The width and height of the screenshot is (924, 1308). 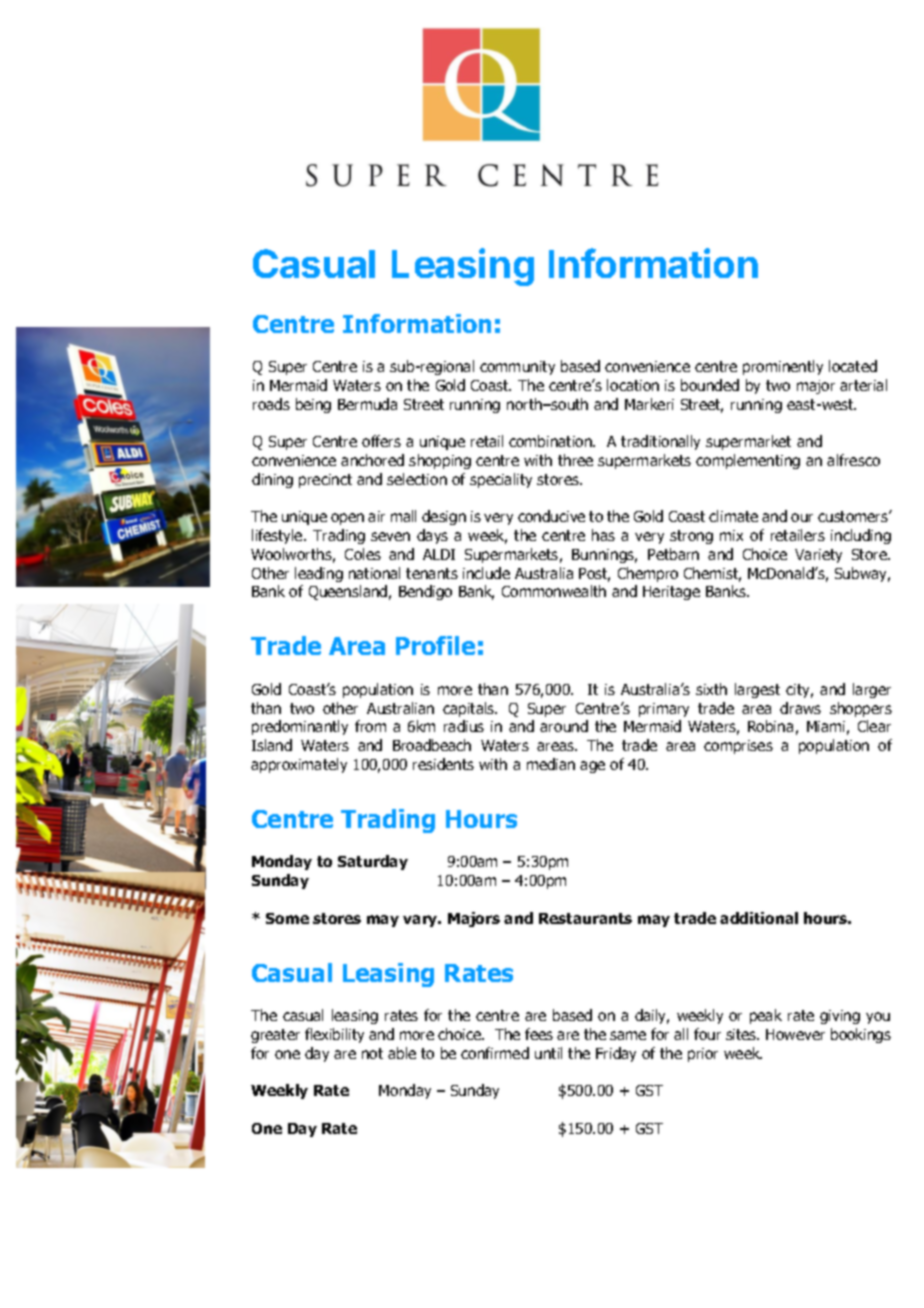 I want to click on Saturday, so click(x=373, y=862).
